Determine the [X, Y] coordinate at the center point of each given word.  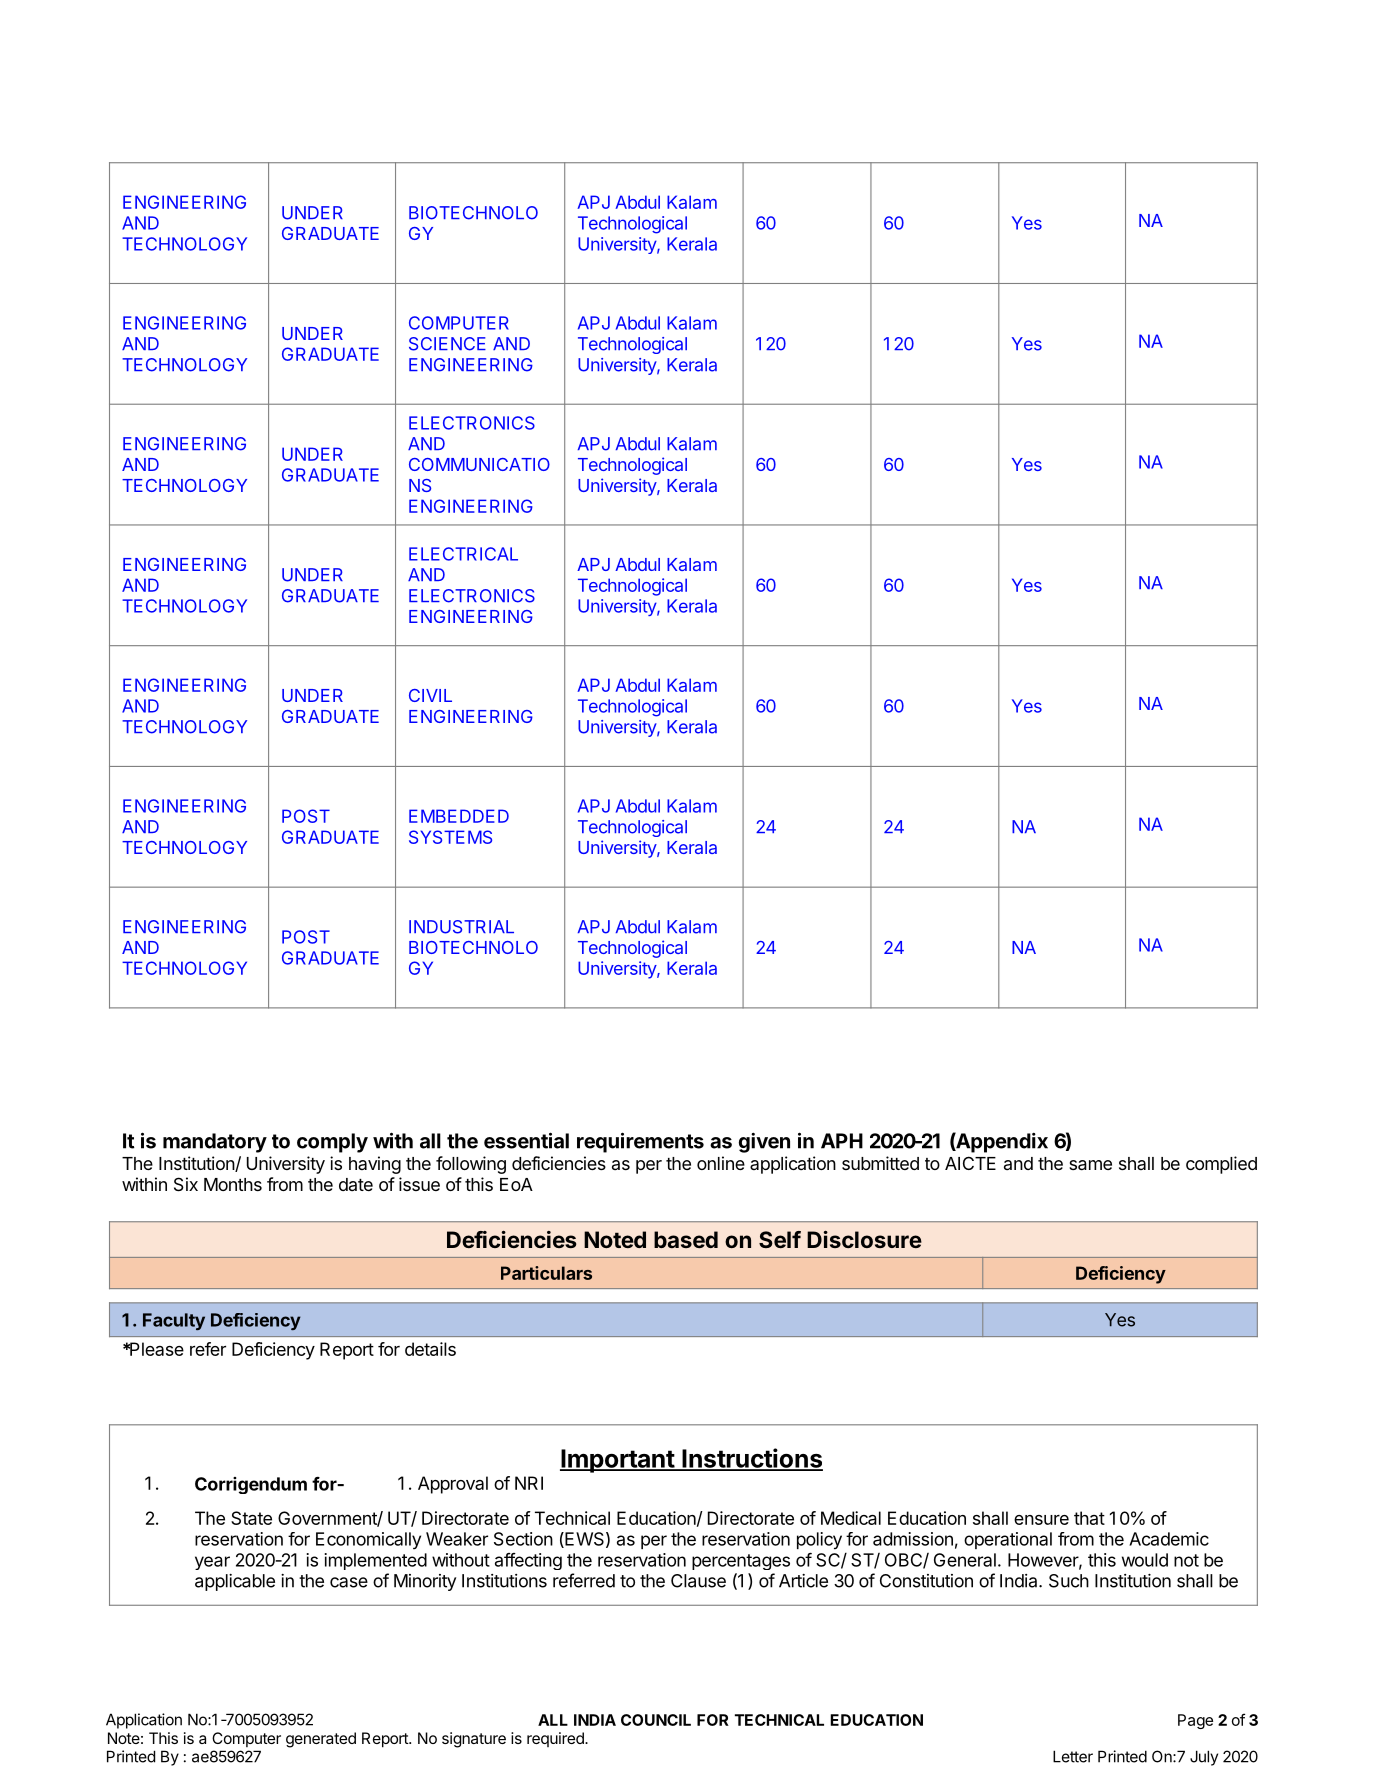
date [356, 1184]
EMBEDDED [459, 816]
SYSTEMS [450, 837]
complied [1221, 1165]
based [686, 1239]
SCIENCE [447, 344]
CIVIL [430, 695]
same [1090, 1165]
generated [321, 1740]
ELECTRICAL [463, 554]
